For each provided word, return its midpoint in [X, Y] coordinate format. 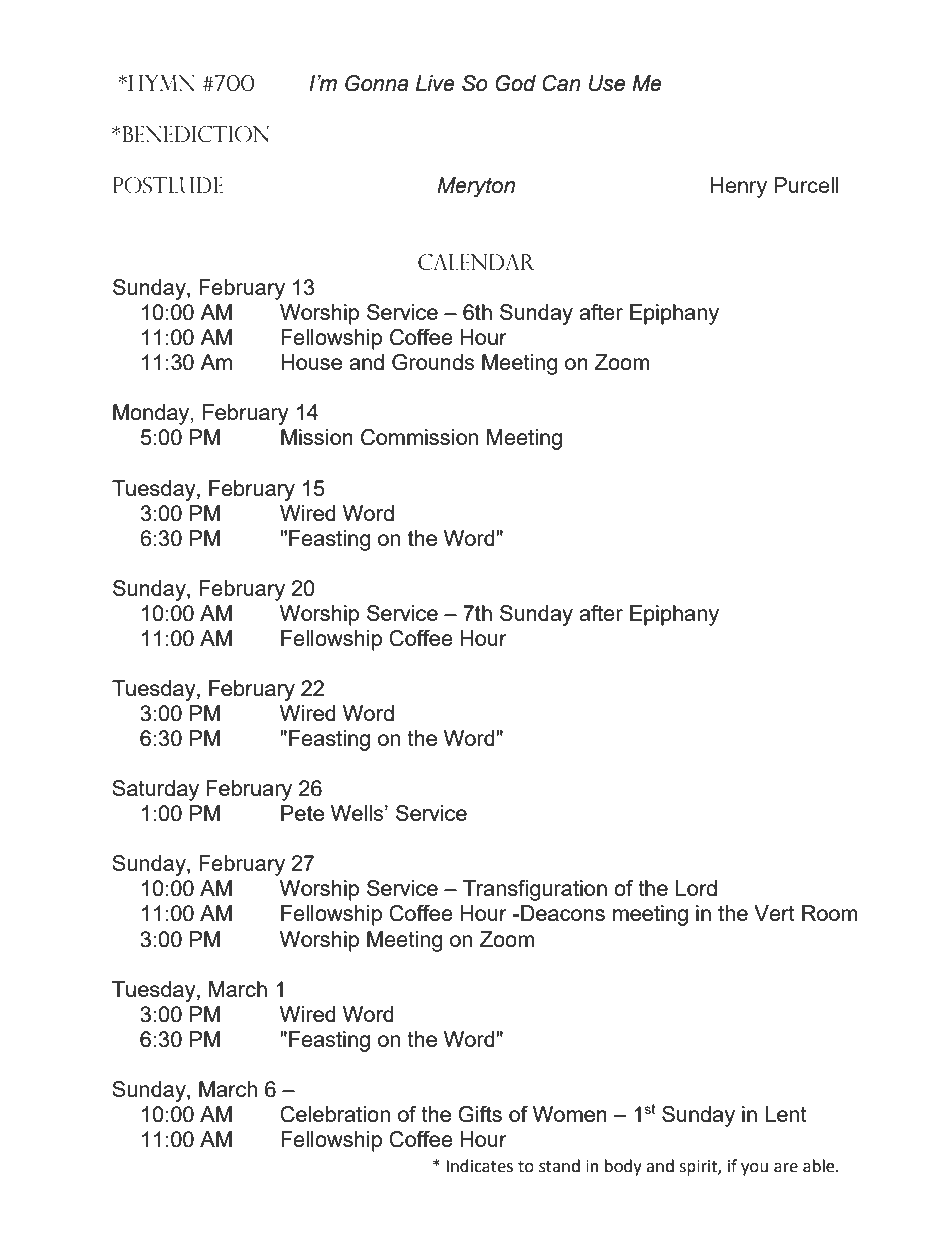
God [515, 83]
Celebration [335, 1114]
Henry [738, 187]
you [754, 1169]
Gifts [480, 1114]
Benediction [195, 134]
